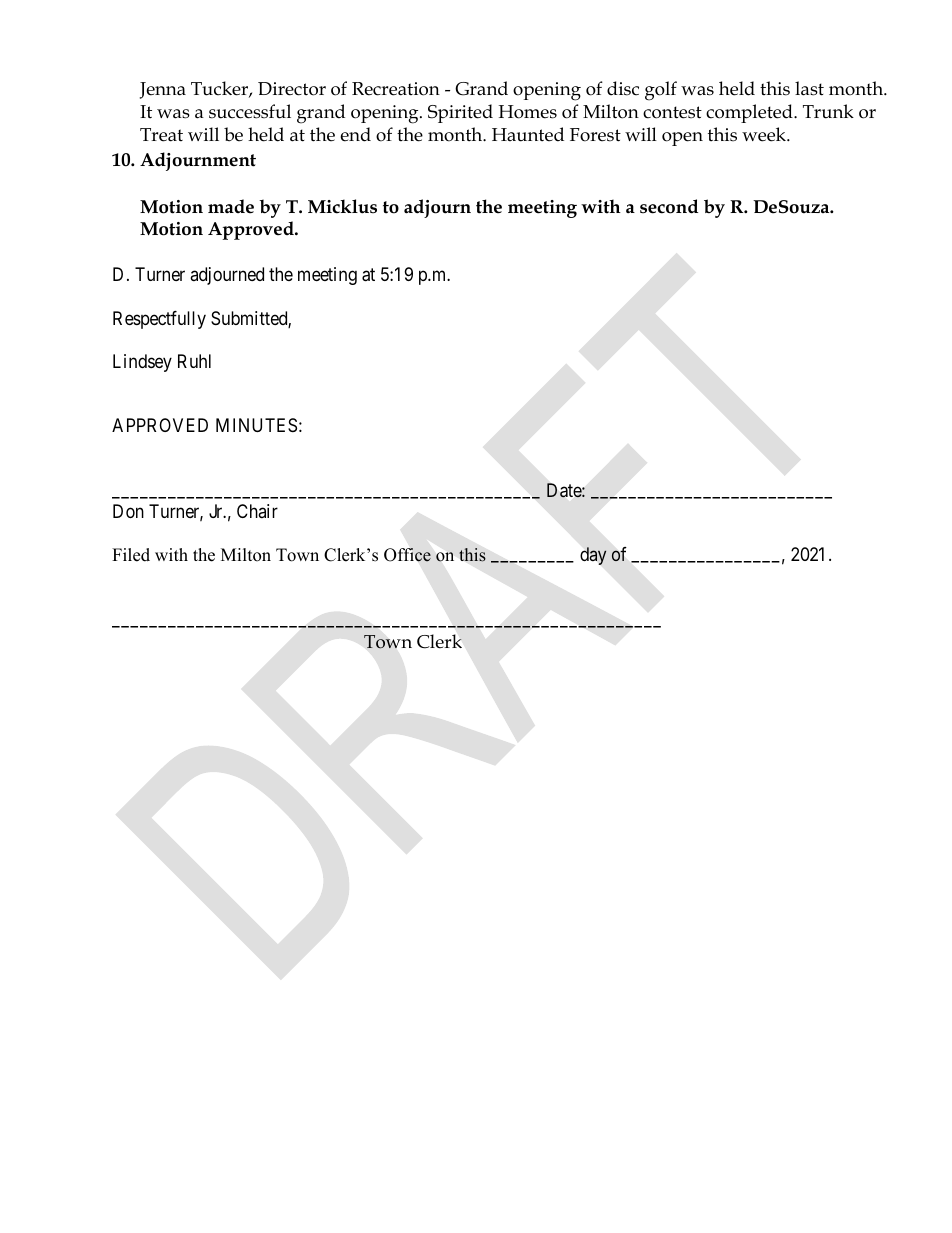  What do you see at coordinates (460, 113) in the document?
I see `Spirited` at bounding box center [460, 113].
